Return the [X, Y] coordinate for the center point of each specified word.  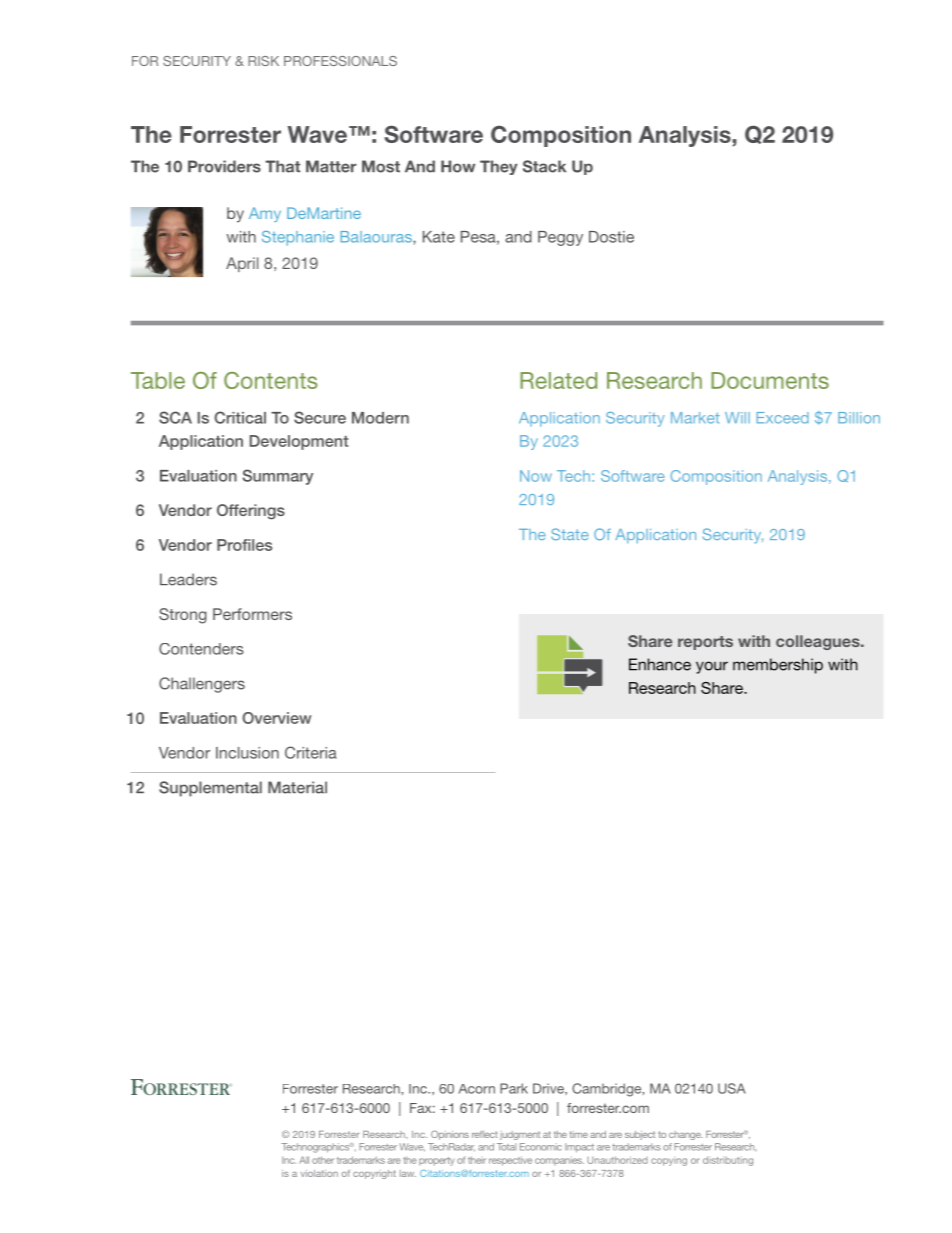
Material [297, 787]
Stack [544, 166]
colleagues [819, 642]
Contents [271, 380]
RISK [263, 61]
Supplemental [210, 789]
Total [506, 1147]
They [499, 167]
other [323, 1160]
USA [732, 1088]
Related [558, 380]
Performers [252, 614]
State [570, 534]
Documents [770, 380]
